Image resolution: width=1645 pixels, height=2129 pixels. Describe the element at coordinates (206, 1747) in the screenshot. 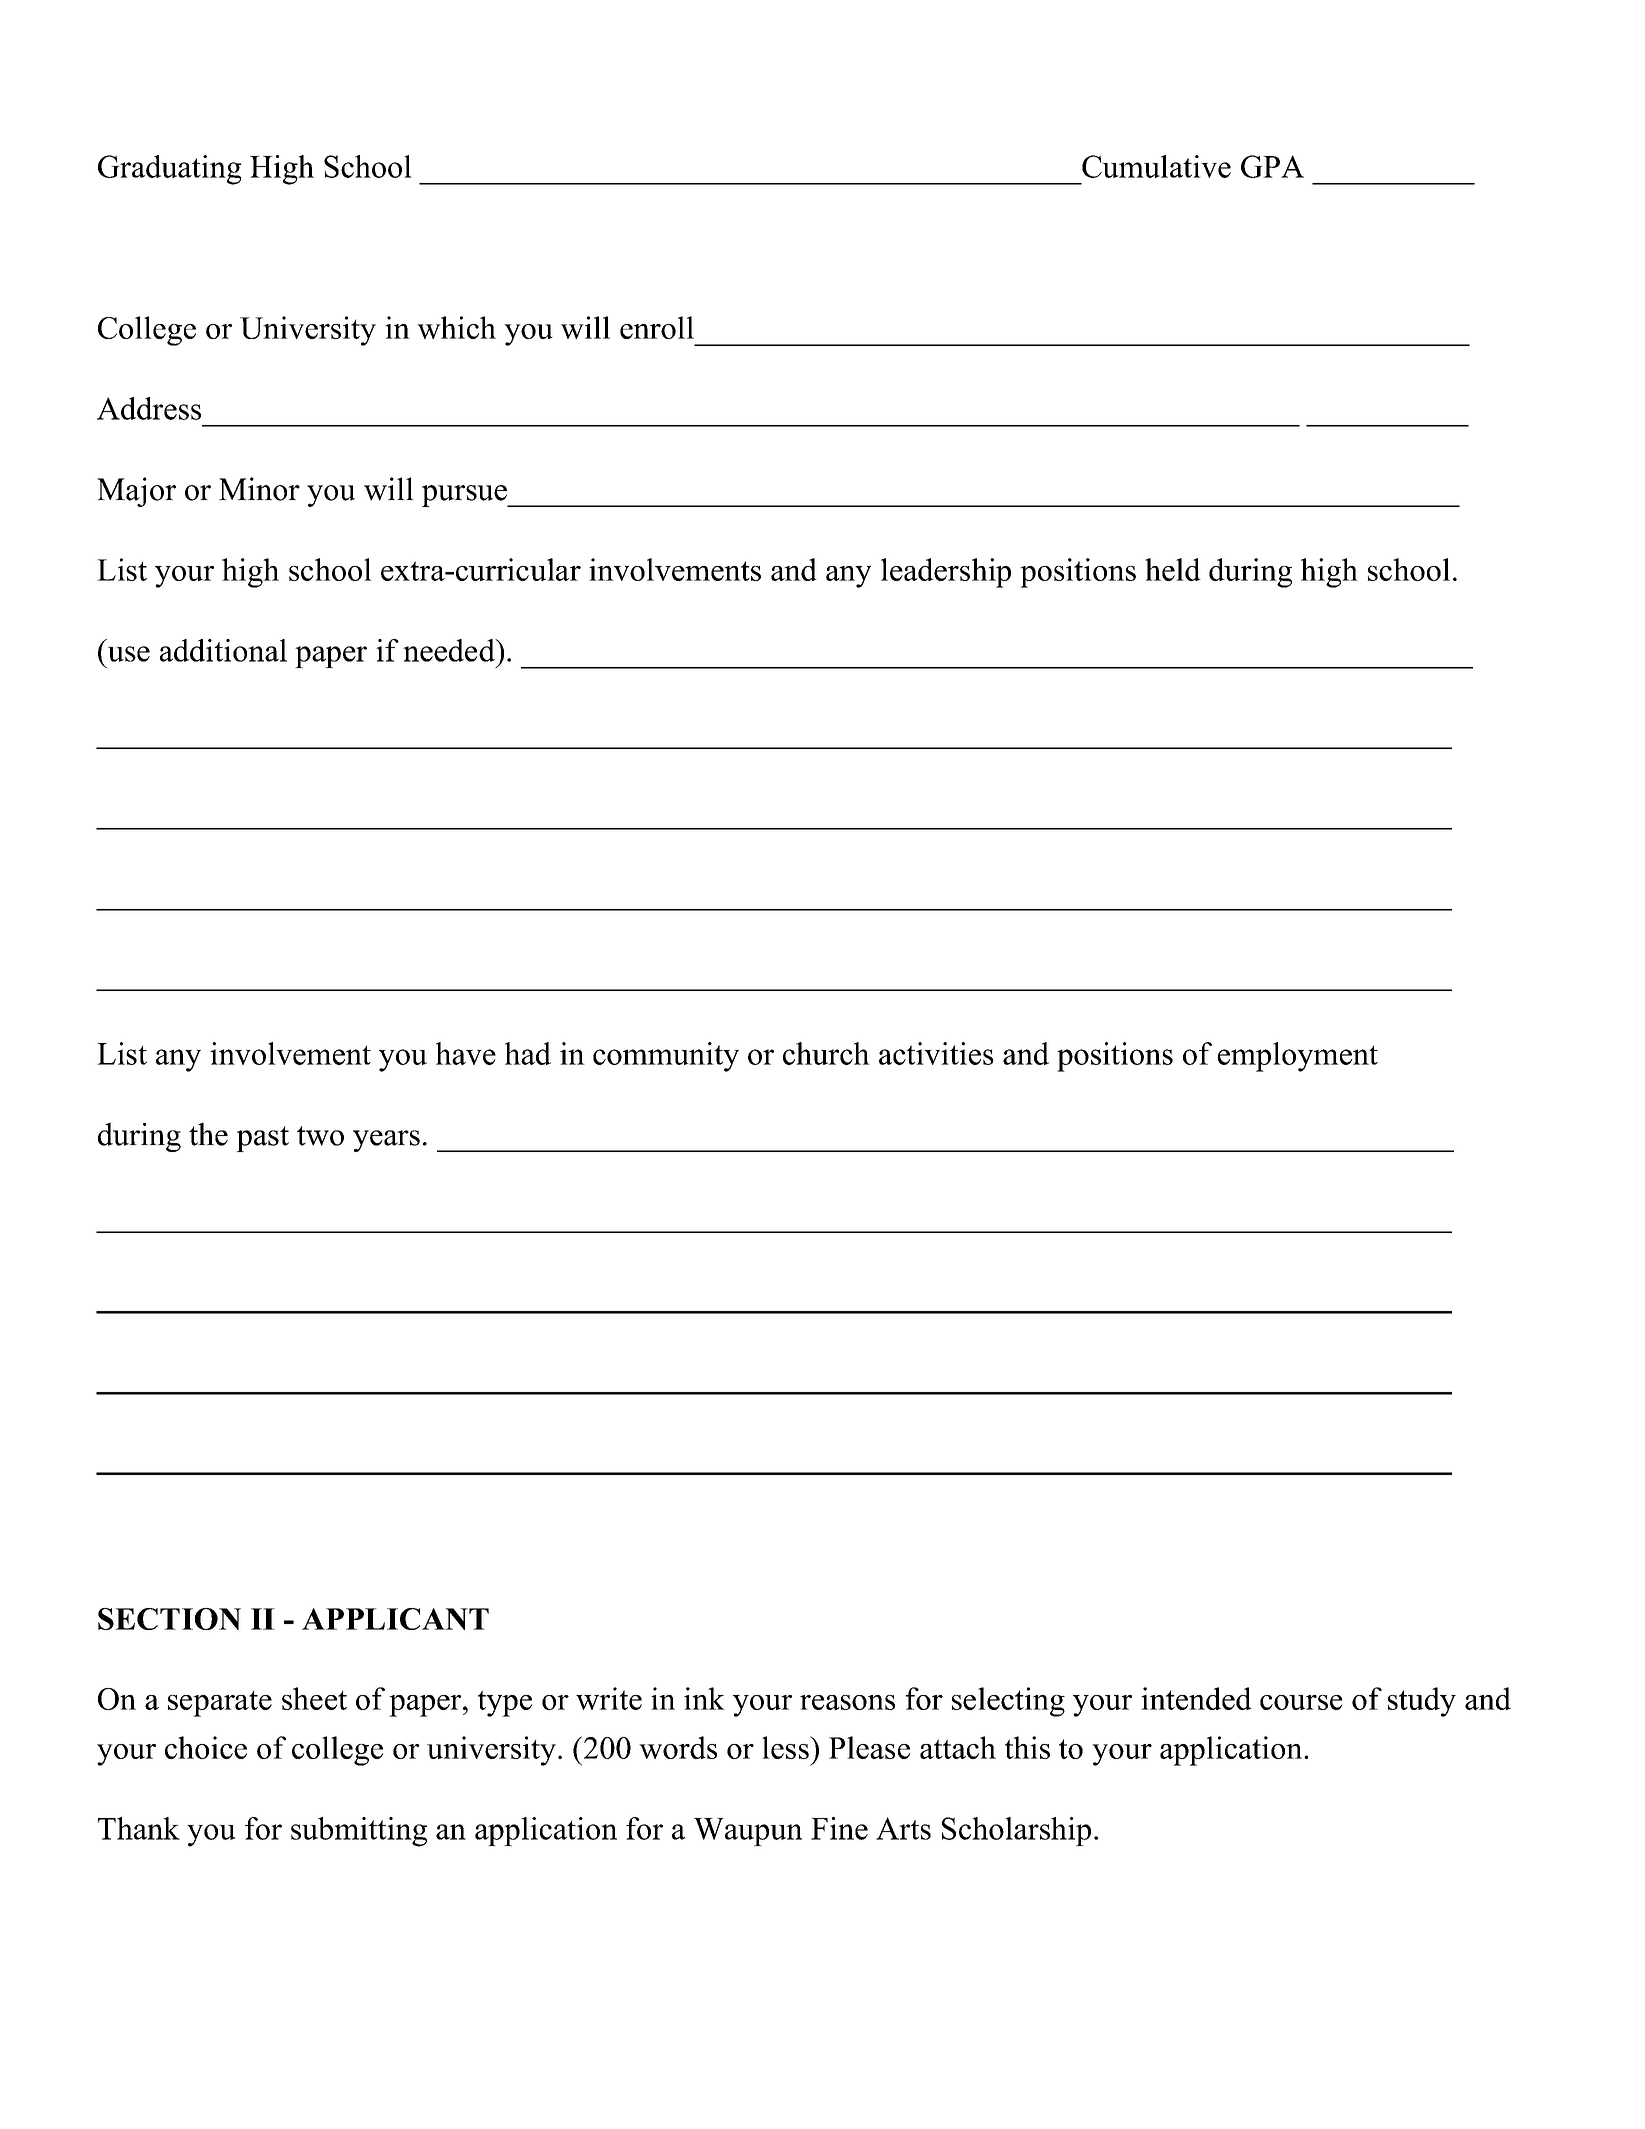

I see `choice` at that location.
